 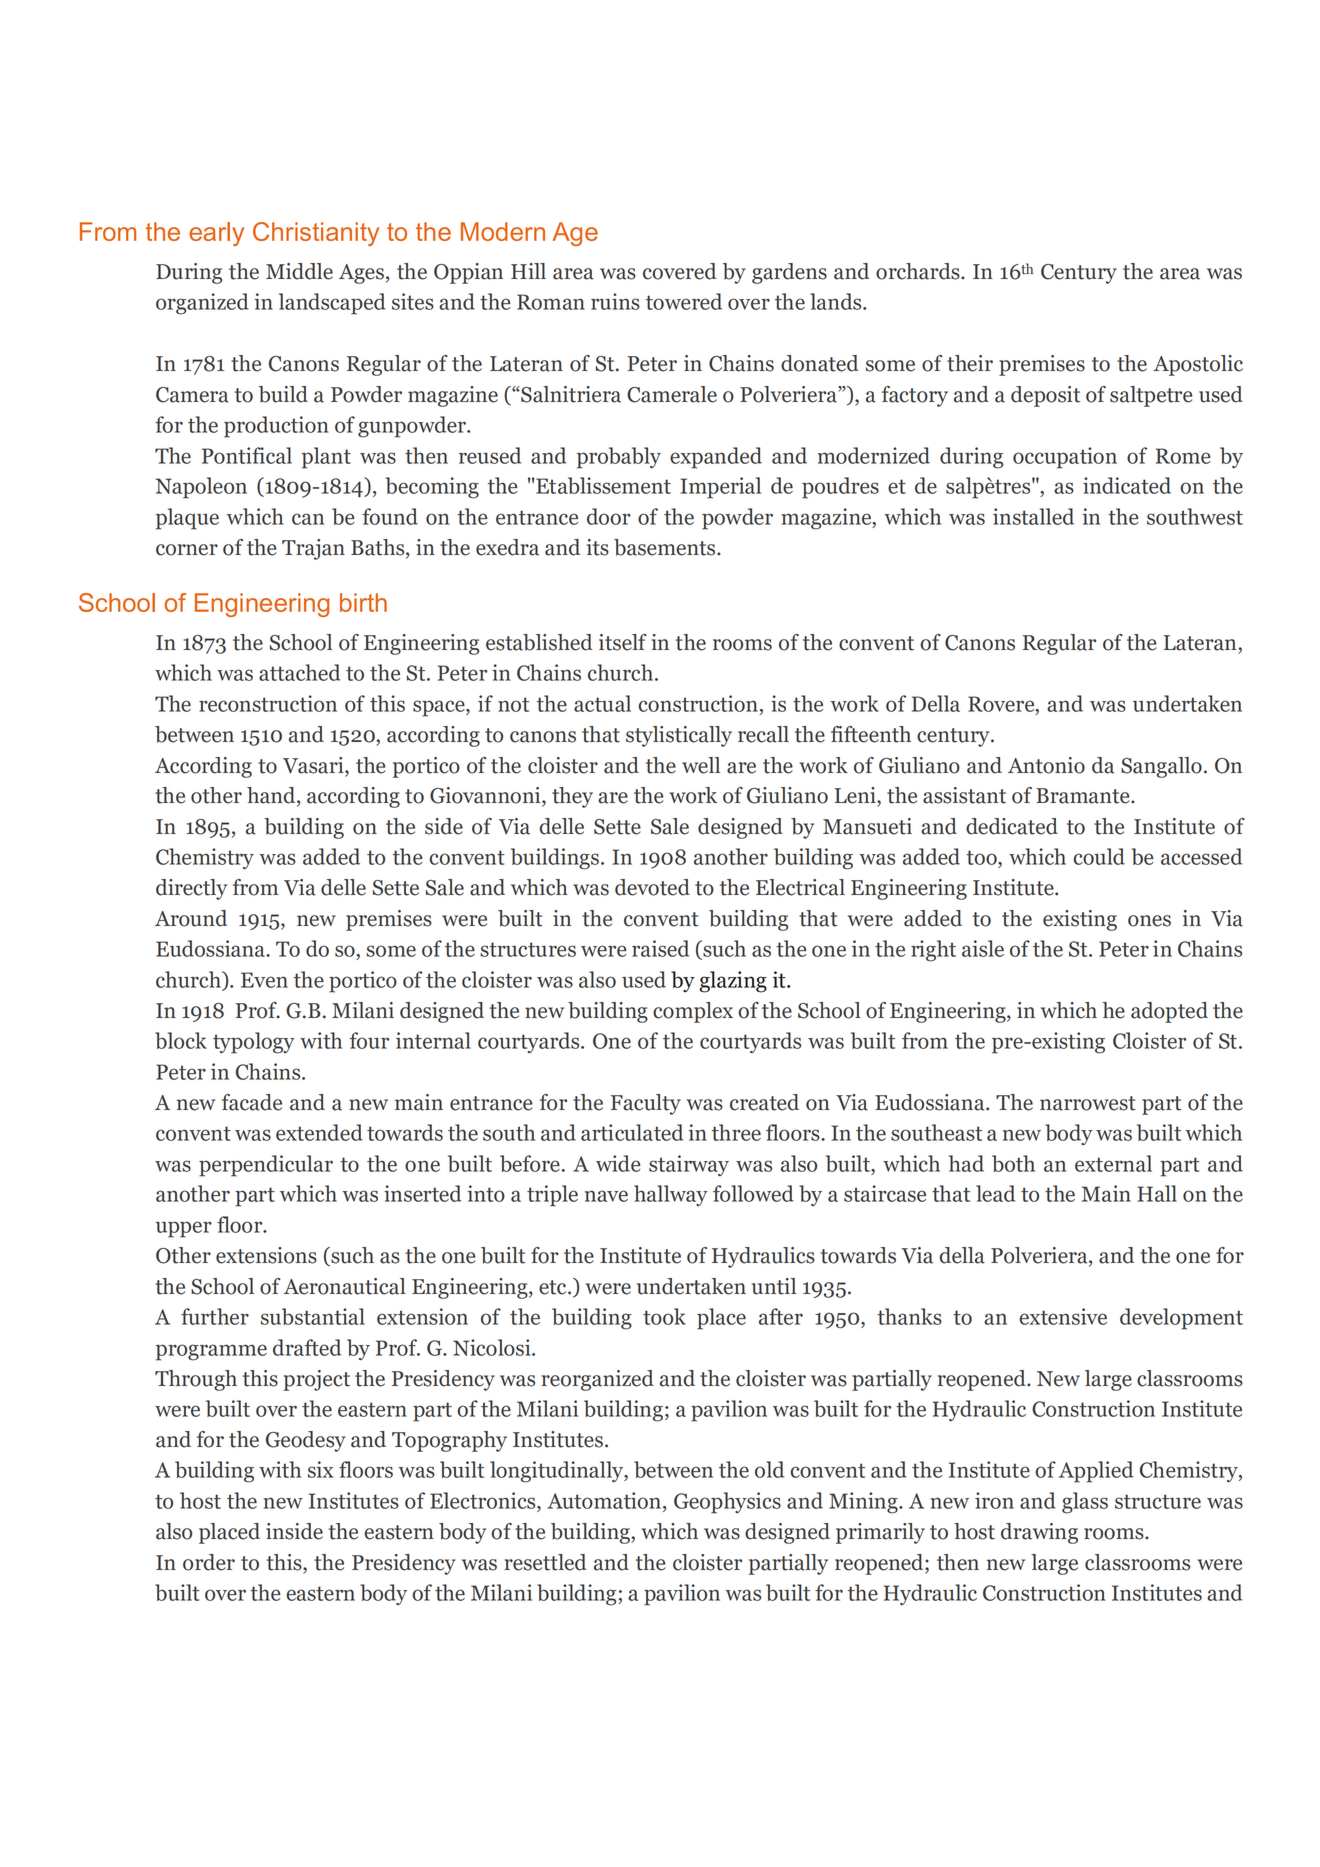 I want to click on followed, so click(x=753, y=1193).
